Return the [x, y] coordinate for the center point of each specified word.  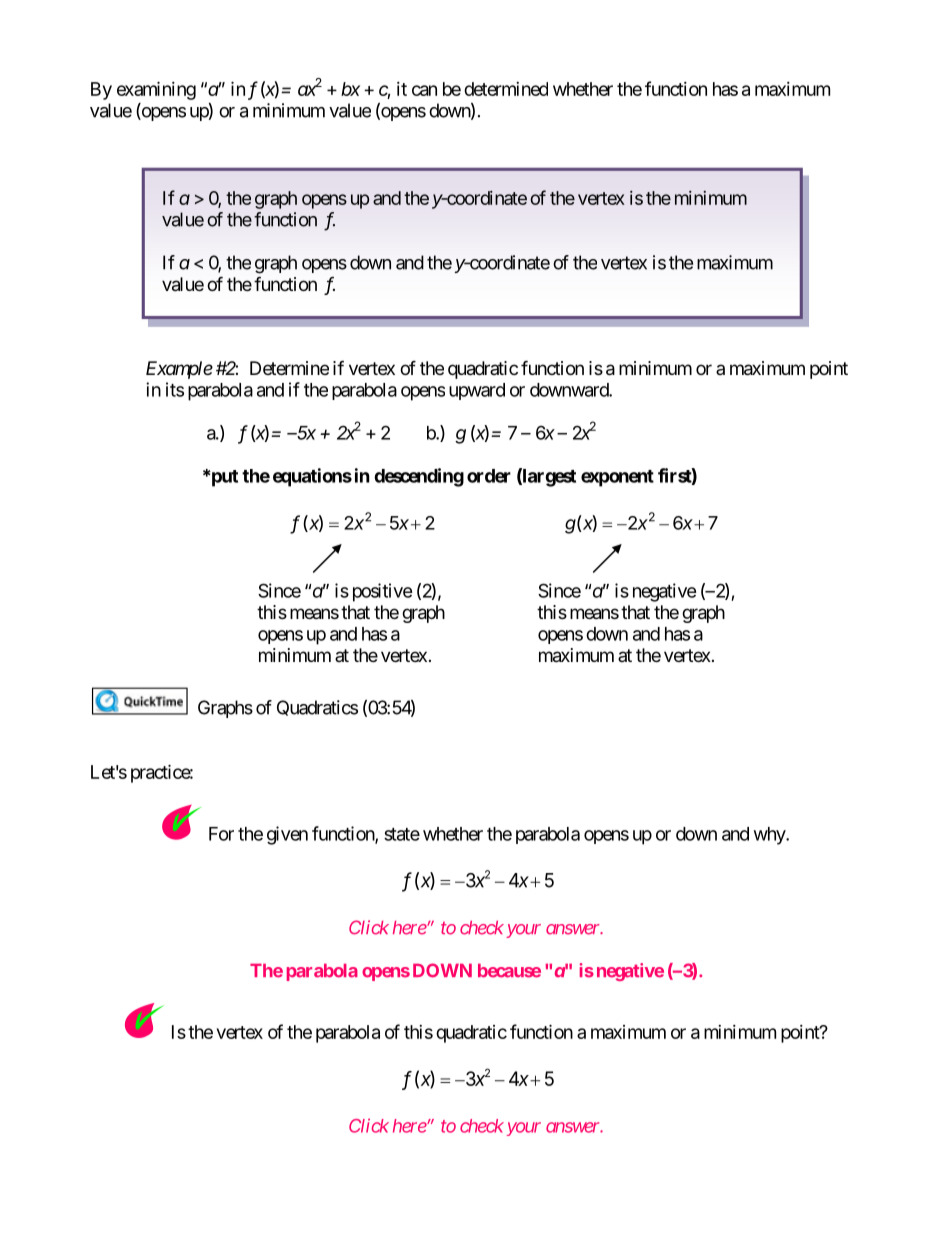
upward [477, 391]
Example [179, 370]
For [221, 834]
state [402, 834]
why [770, 836]
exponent [617, 478]
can [424, 90]
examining [156, 90]
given [287, 835]
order [489, 476]
